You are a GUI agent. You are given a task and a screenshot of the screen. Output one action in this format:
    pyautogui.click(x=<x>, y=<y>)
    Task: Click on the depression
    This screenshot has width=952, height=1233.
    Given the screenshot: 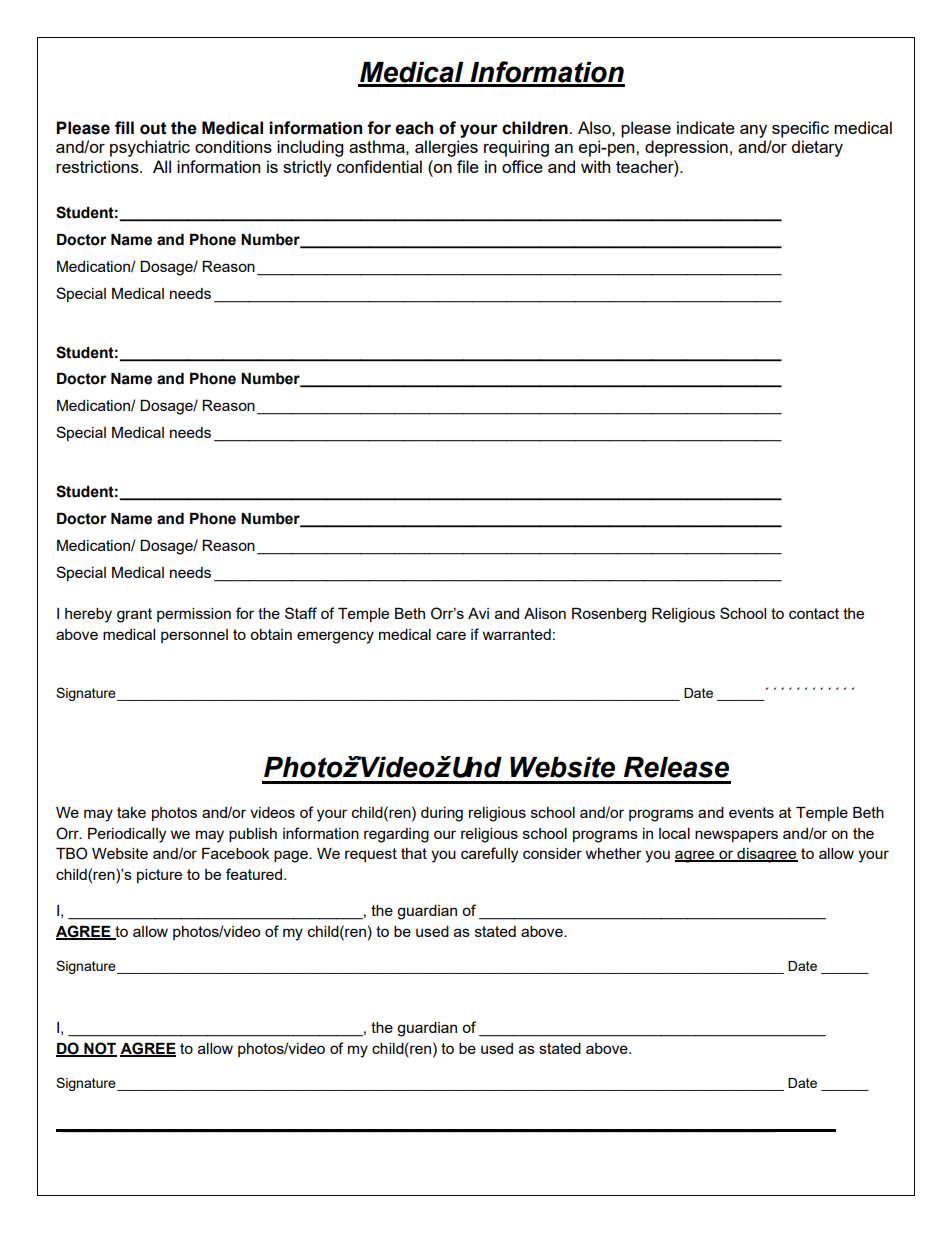 What is the action you would take?
    pyautogui.click(x=686, y=148)
